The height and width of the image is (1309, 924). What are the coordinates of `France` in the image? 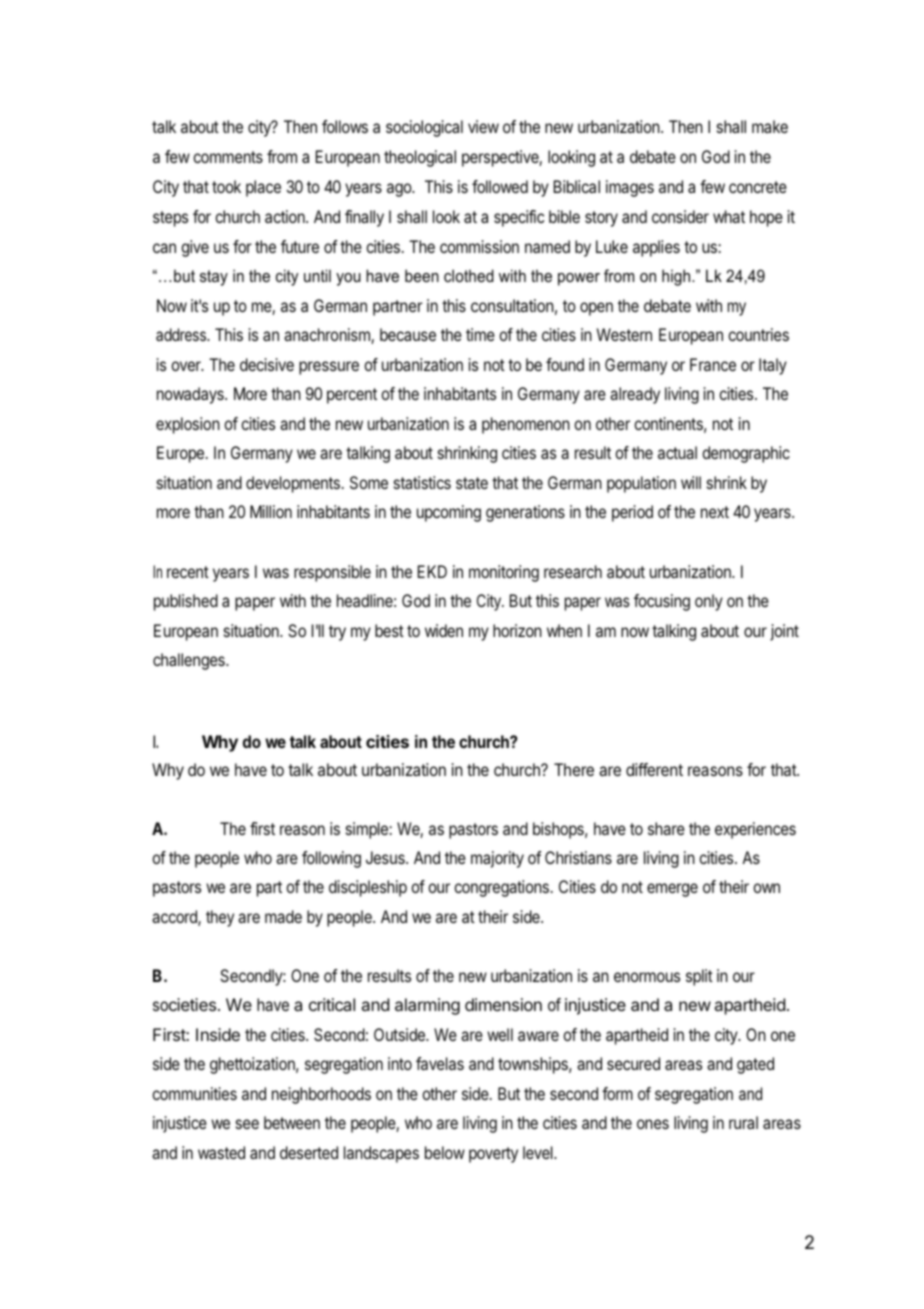 It's located at (713, 364).
